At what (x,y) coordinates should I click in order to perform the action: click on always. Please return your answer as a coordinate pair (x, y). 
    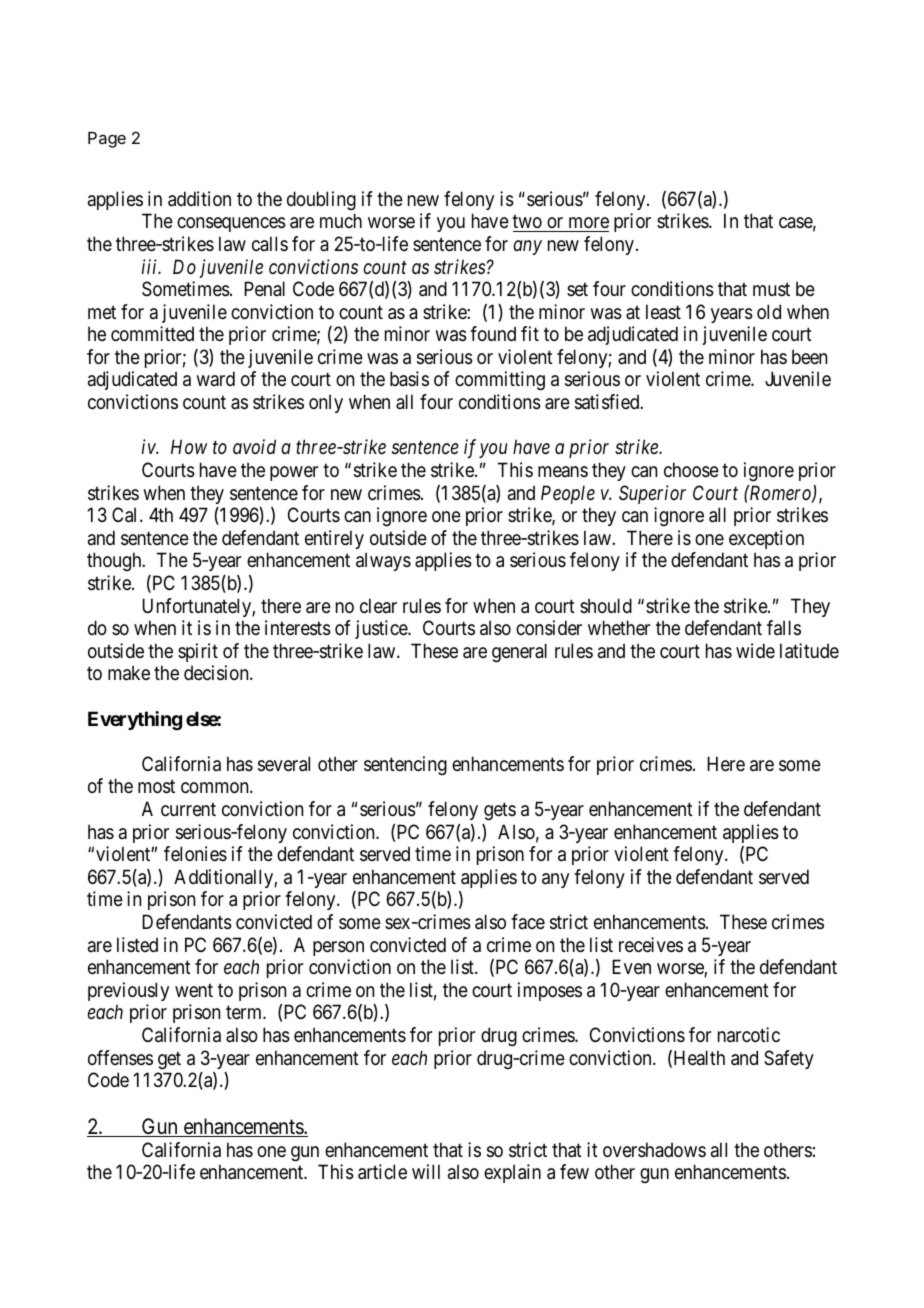
    Looking at the image, I should click on (383, 561).
